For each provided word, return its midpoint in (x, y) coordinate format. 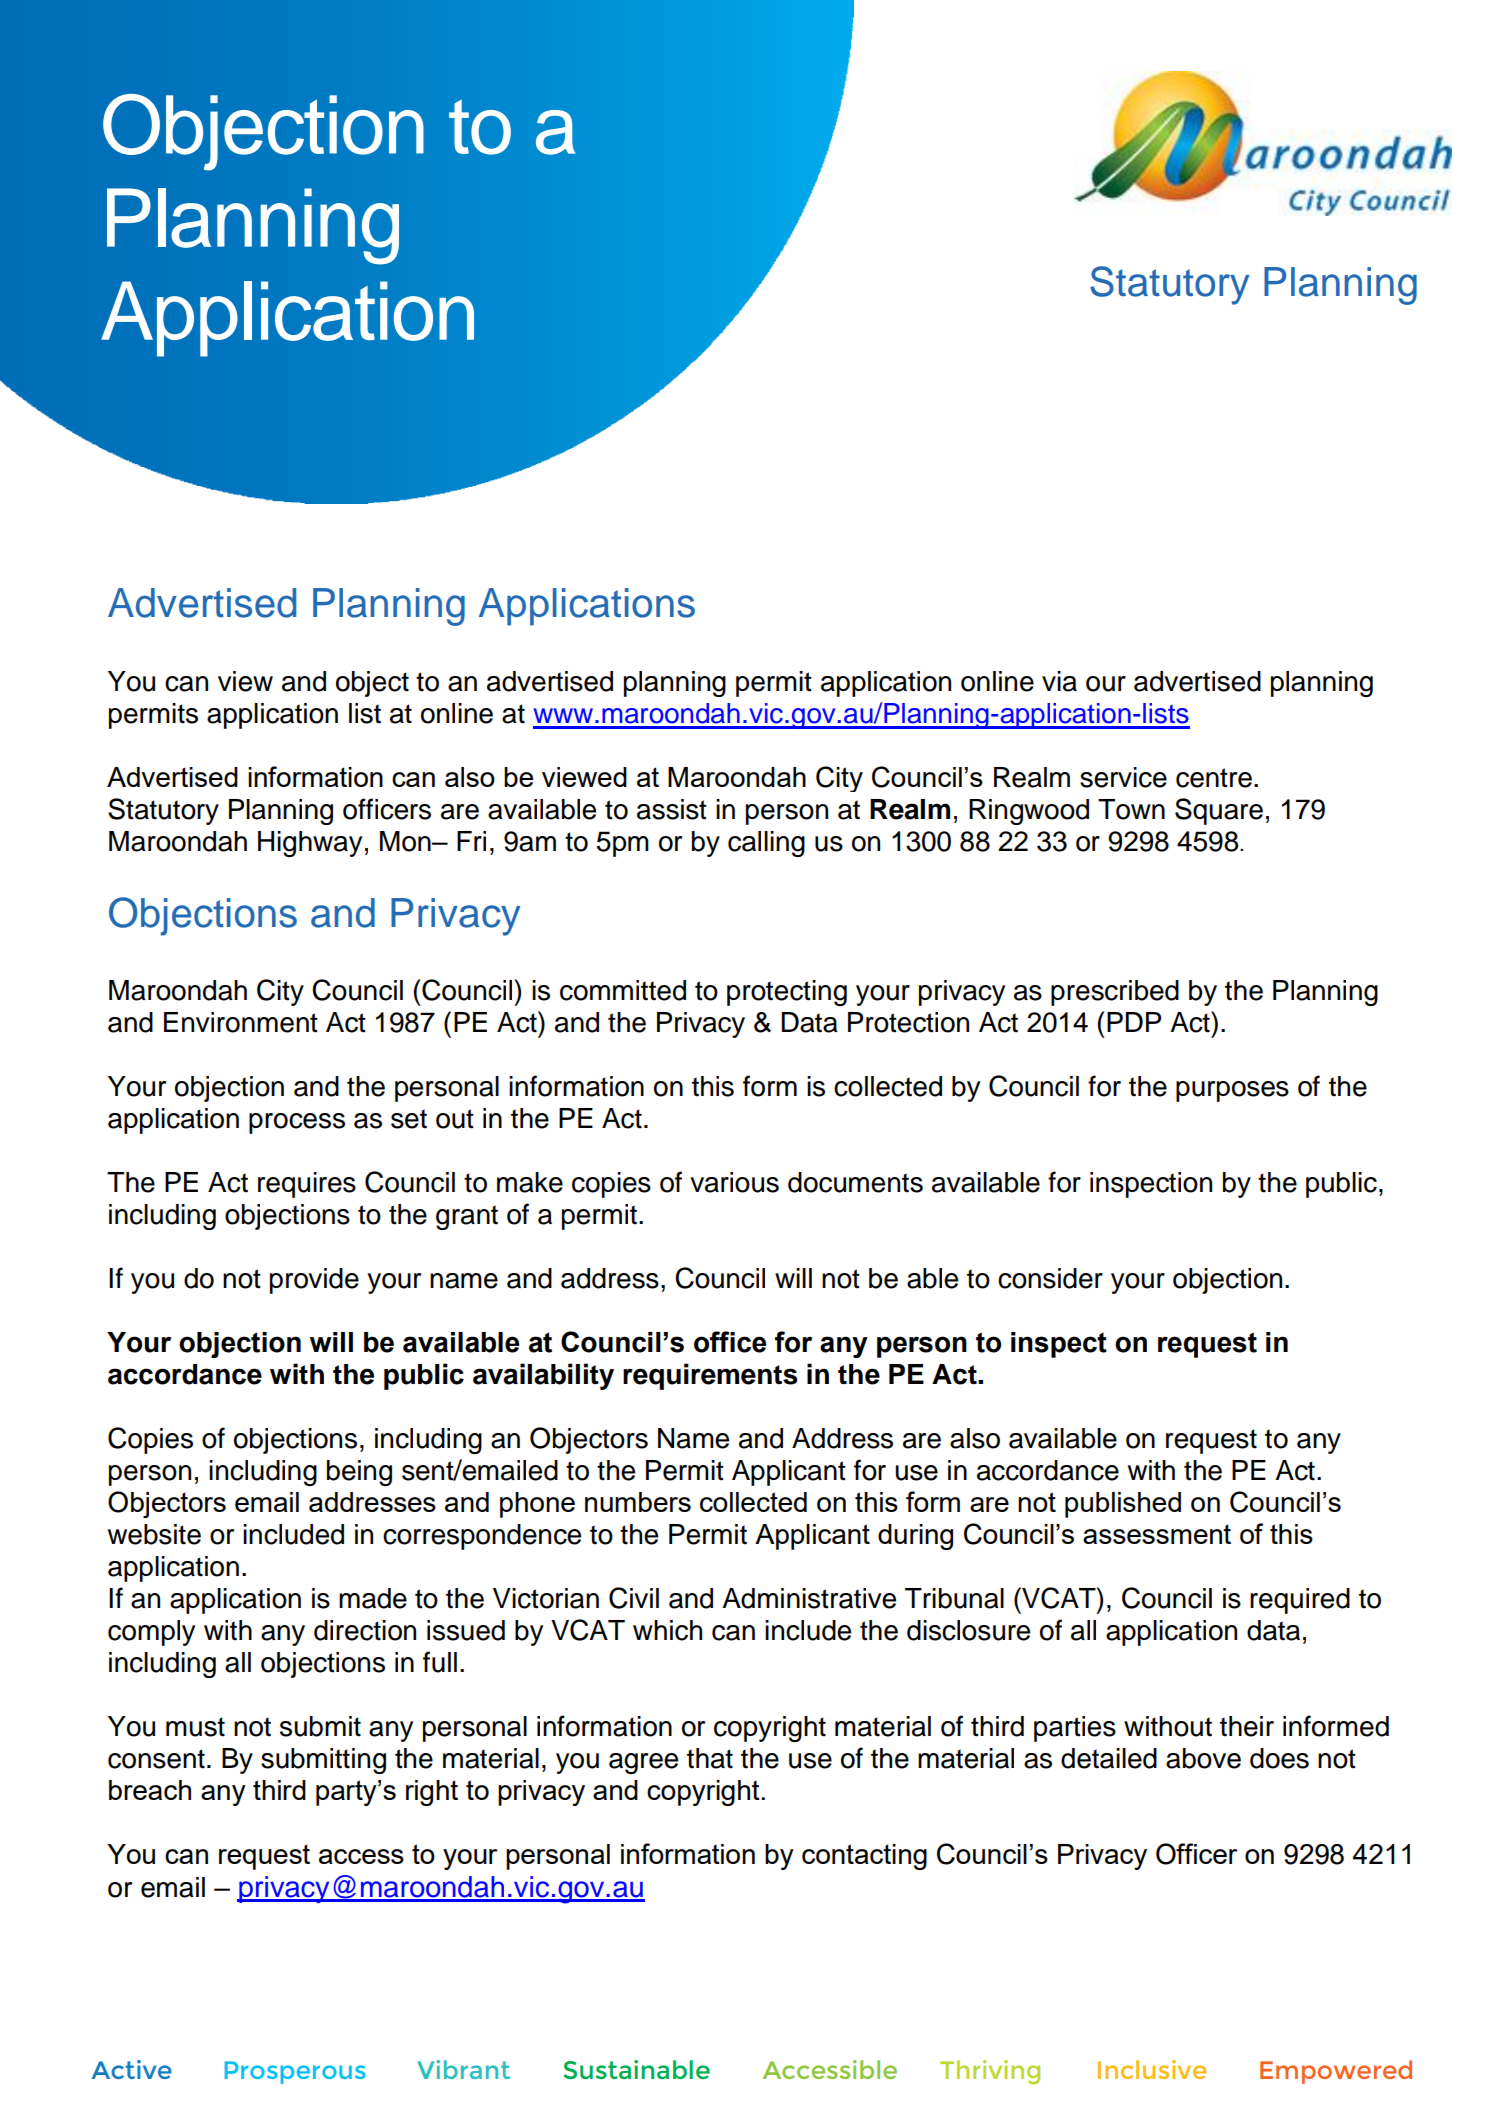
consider (1050, 1278)
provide (314, 1281)
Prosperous (295, 2072)
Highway (310, 844)
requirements (710, 1376)
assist (672, 809)
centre (1214, 778)
